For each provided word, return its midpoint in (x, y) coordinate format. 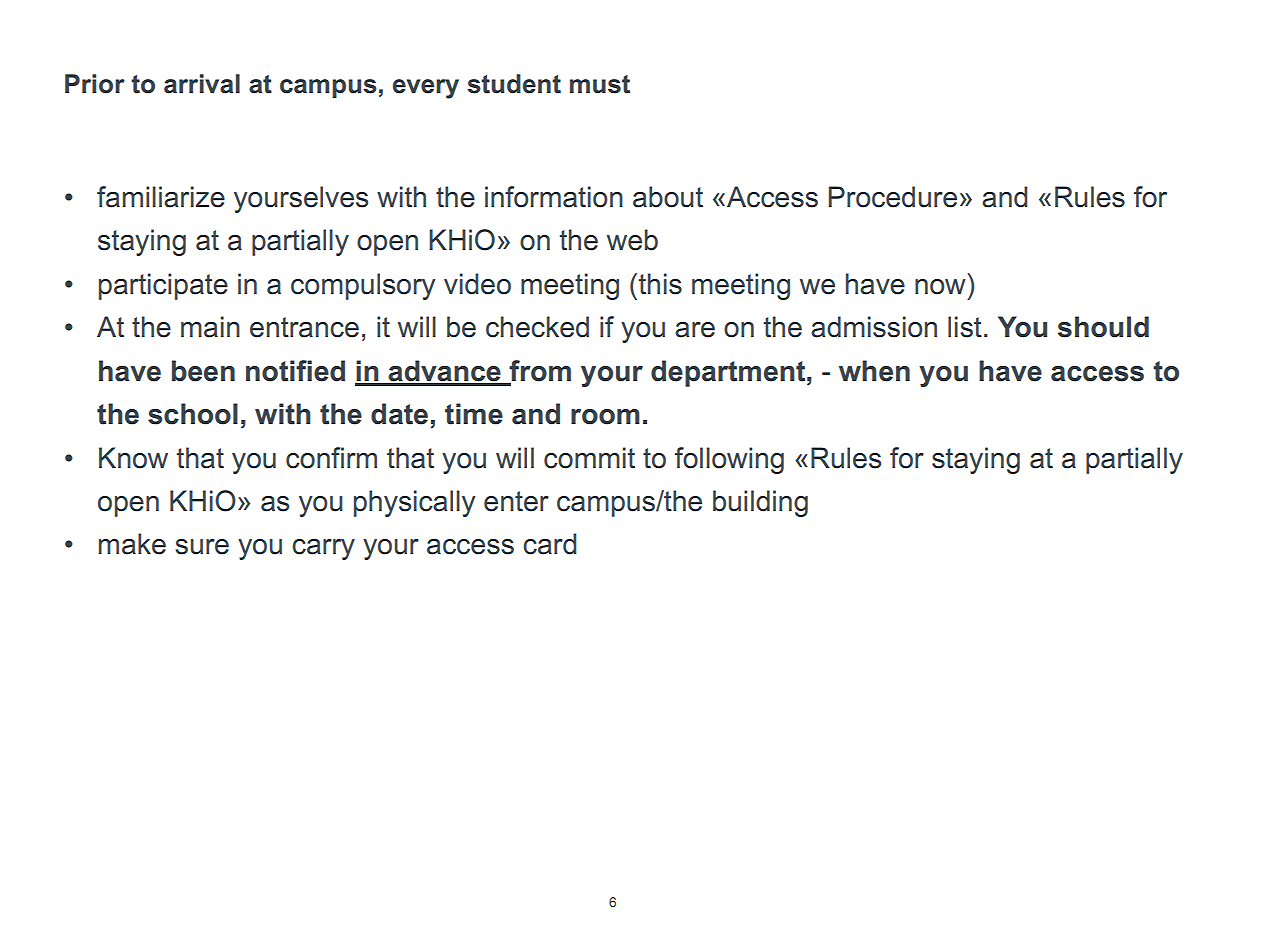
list (965, 327)
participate (163, 286)
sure (202, 547)
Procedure (893, 197)
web (632, 240)
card (549, 544)
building (760, 503)
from (539, 372)
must (600, 84)
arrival (202, 84)
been (203, 371)
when (874, 371)
